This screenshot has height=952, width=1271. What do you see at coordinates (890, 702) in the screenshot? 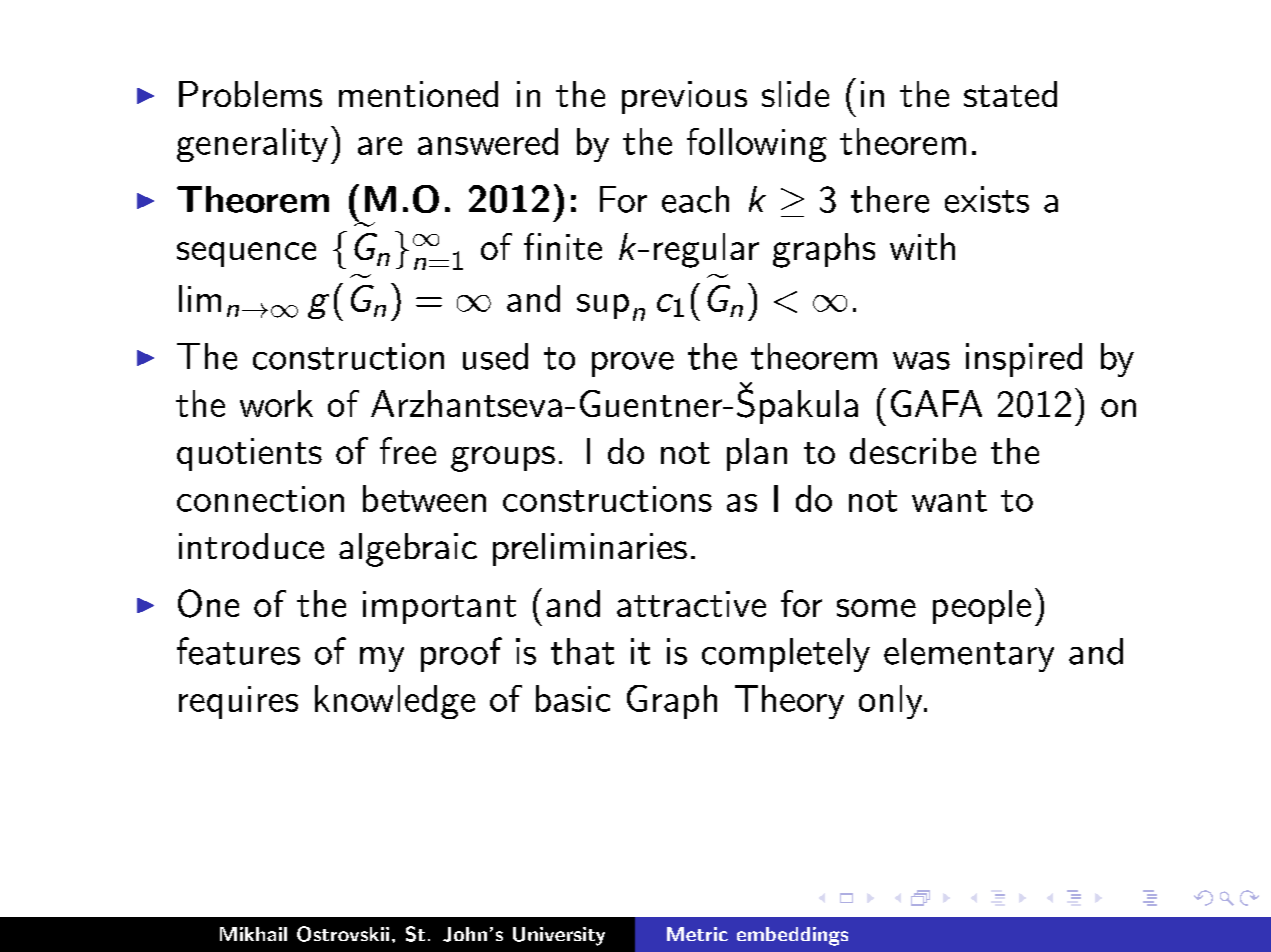
I see `only` at bounding box center [890, 702].
